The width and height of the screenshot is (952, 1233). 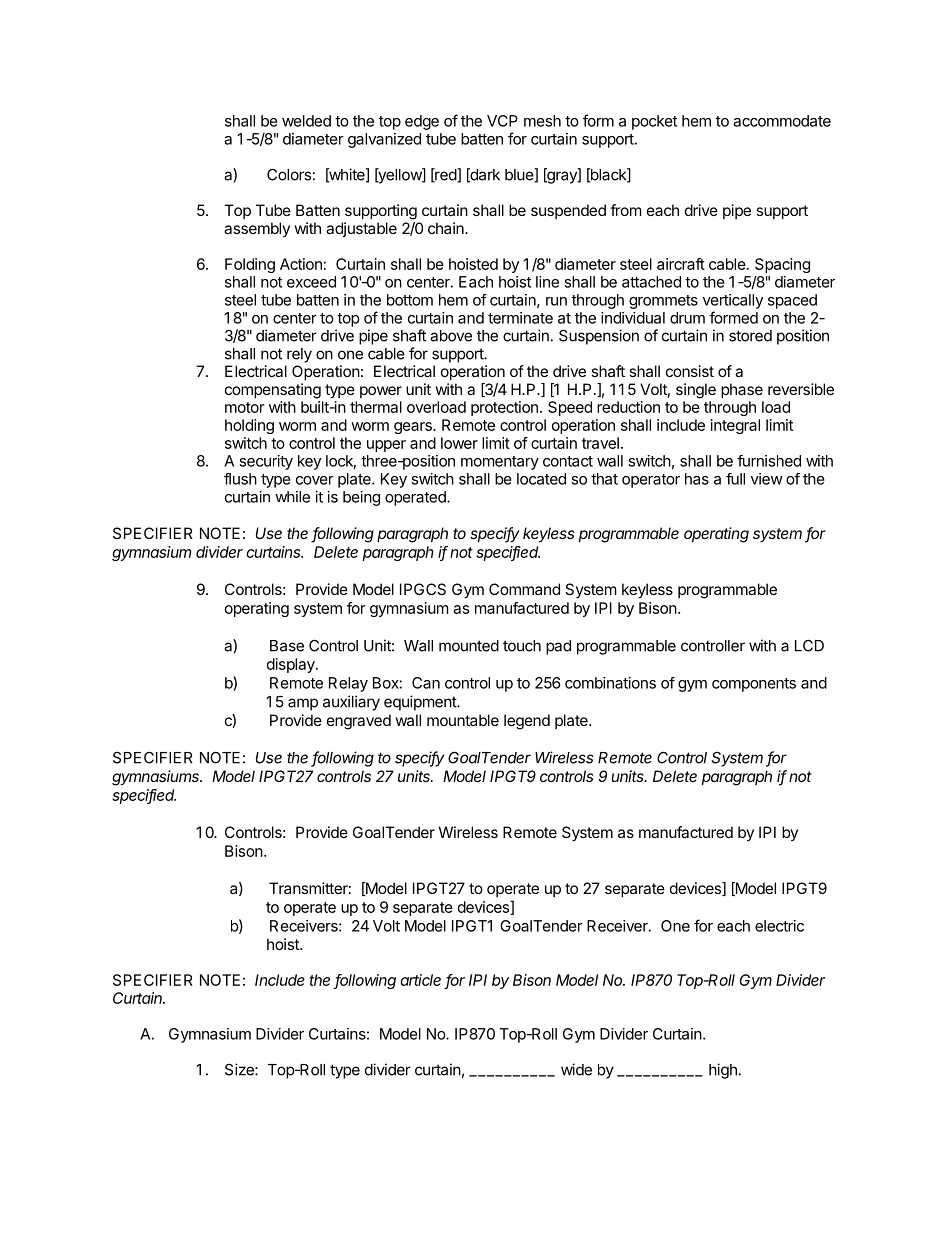 I want to click on components, so click(x=754, y=685).
